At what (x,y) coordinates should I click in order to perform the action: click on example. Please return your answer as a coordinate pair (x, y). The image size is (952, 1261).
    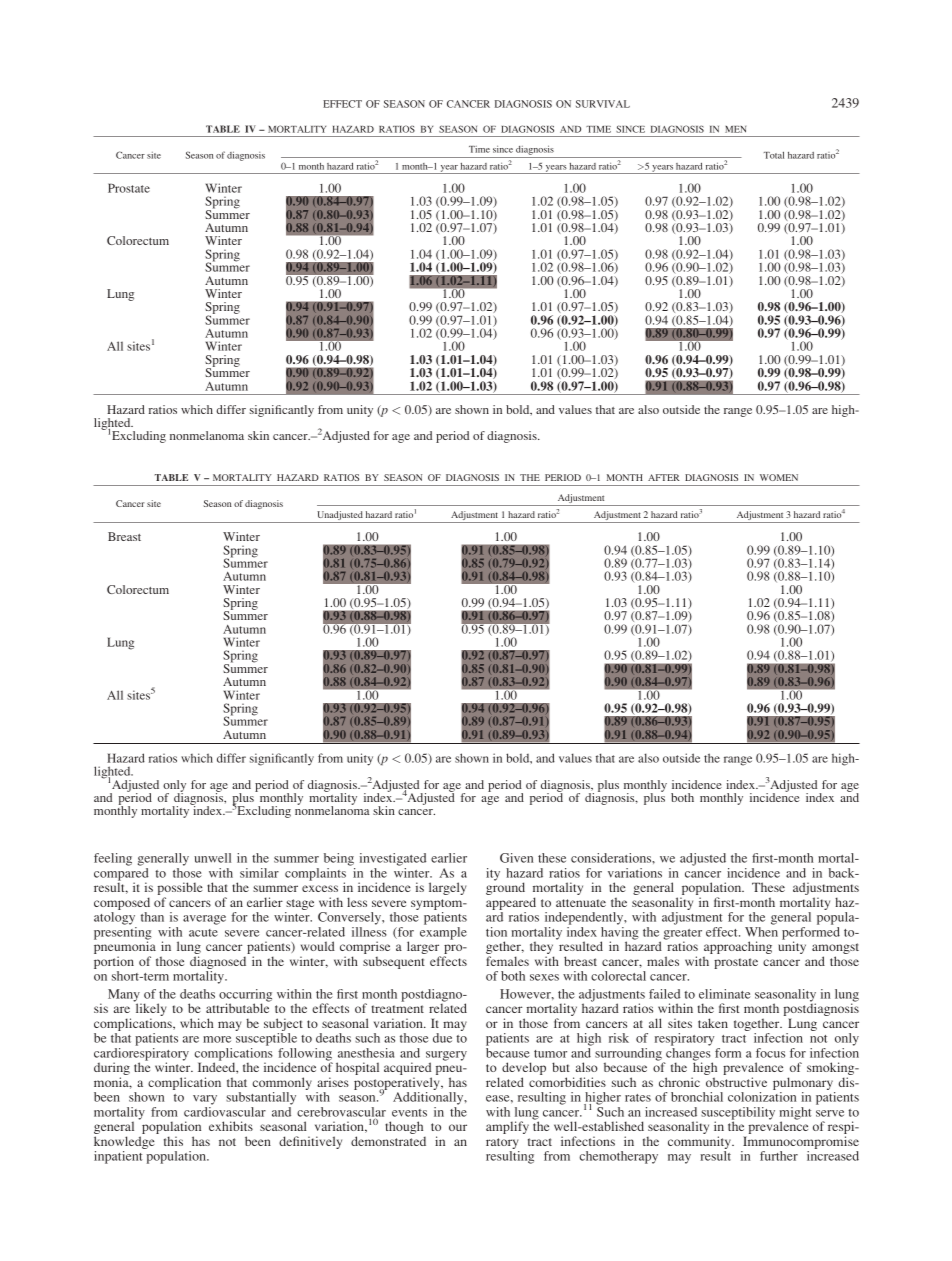
    Looking at the image, I should click on (443, 933).
